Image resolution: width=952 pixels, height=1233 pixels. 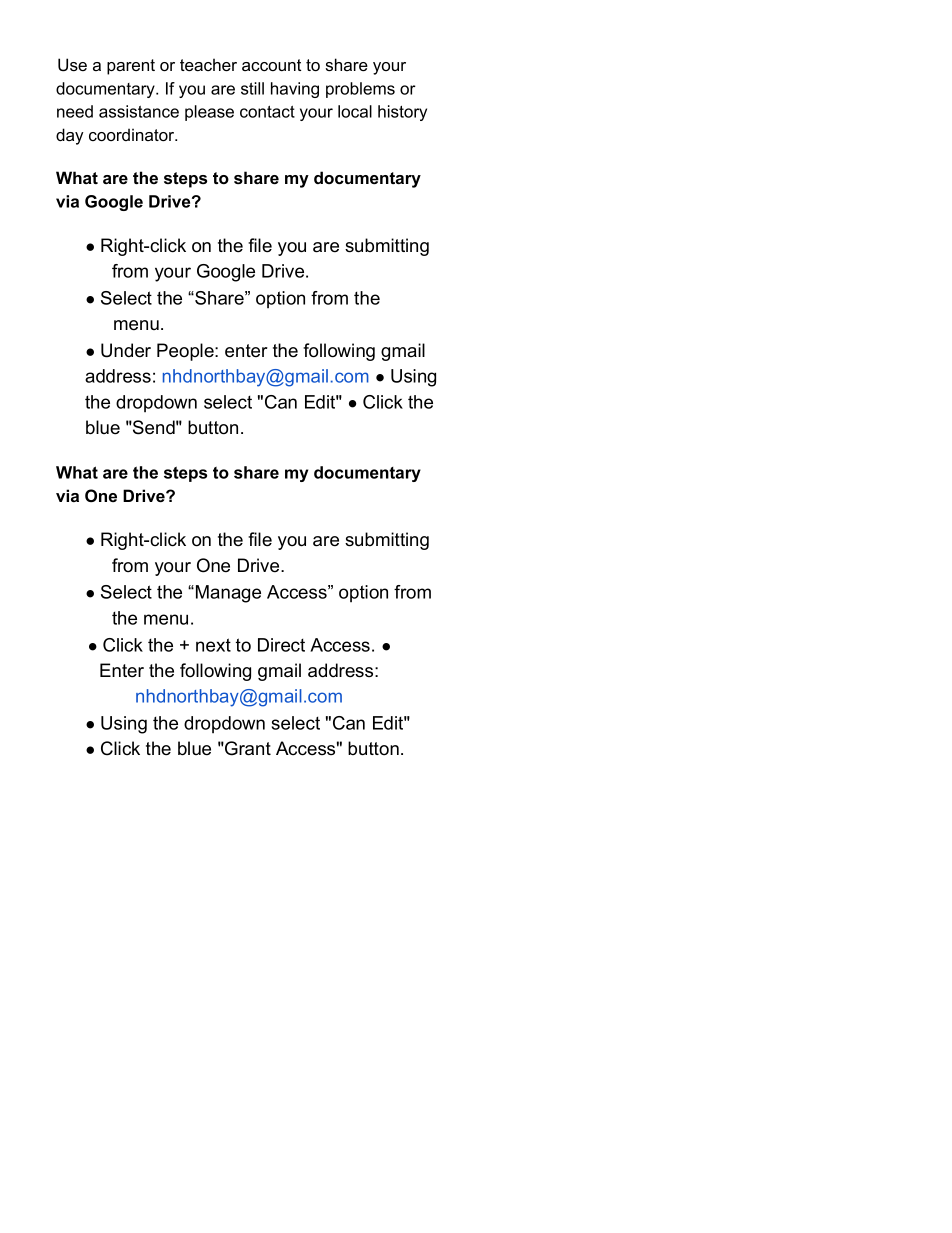 I want to click on still, so click(x=252, y=88).
